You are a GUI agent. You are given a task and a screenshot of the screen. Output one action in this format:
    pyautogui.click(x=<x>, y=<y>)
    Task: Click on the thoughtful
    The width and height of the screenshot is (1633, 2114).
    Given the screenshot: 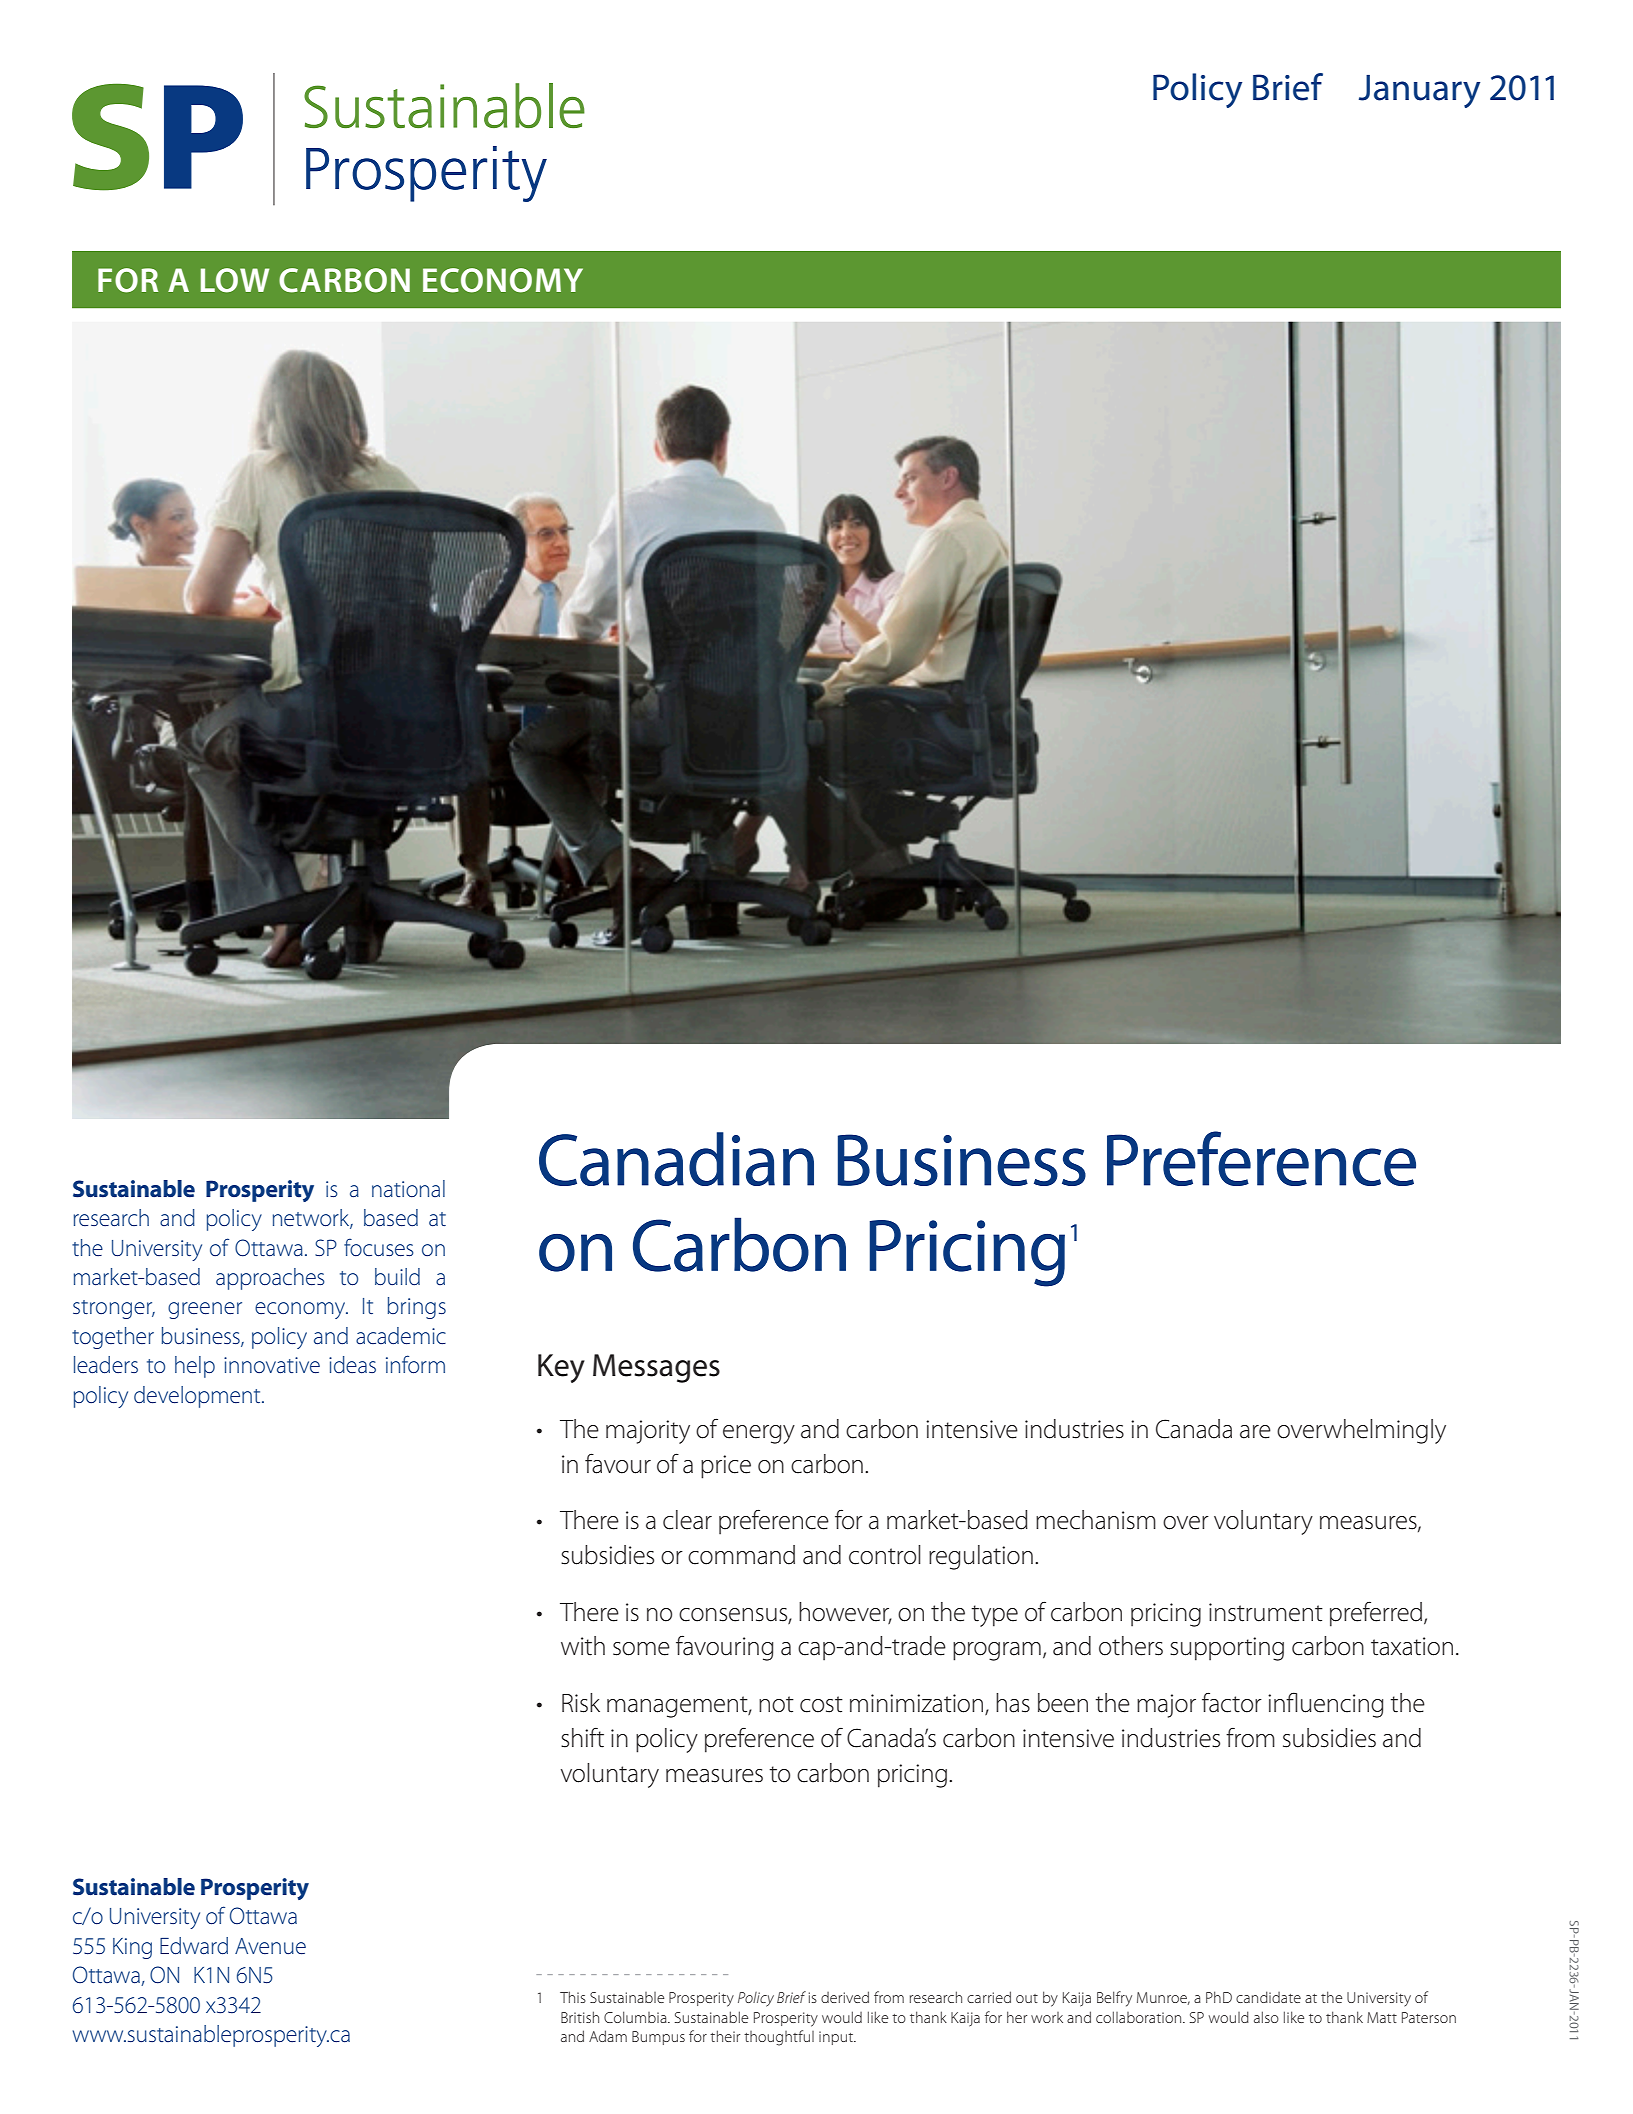 What is the action you would take?
    pyautogui.click(x=779, y=2038)
